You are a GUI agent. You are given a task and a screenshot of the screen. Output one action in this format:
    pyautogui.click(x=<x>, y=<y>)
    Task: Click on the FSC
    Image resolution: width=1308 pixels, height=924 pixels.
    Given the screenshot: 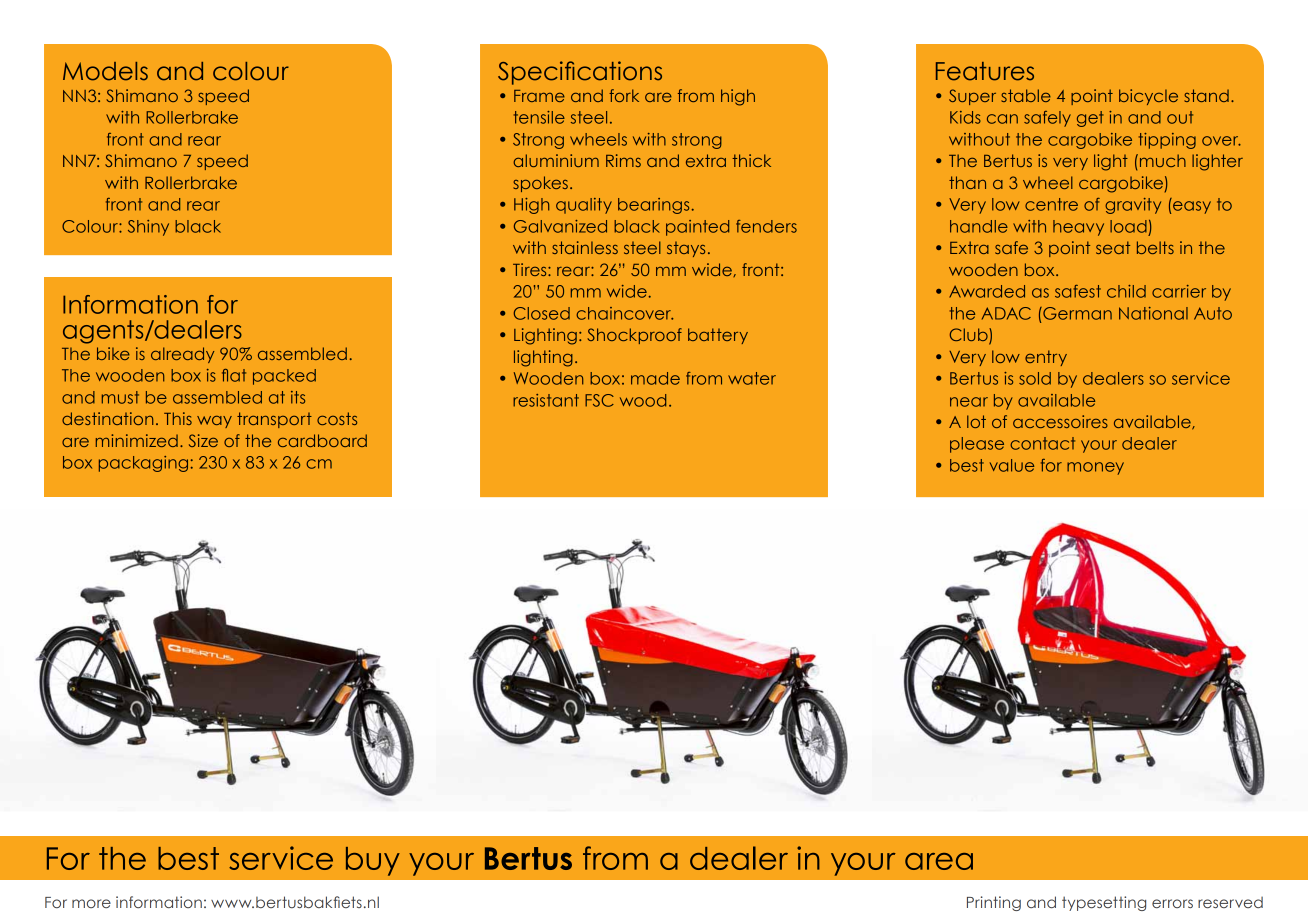 What is the action you would take?
    pyautogui.click(x=599, y=400)
